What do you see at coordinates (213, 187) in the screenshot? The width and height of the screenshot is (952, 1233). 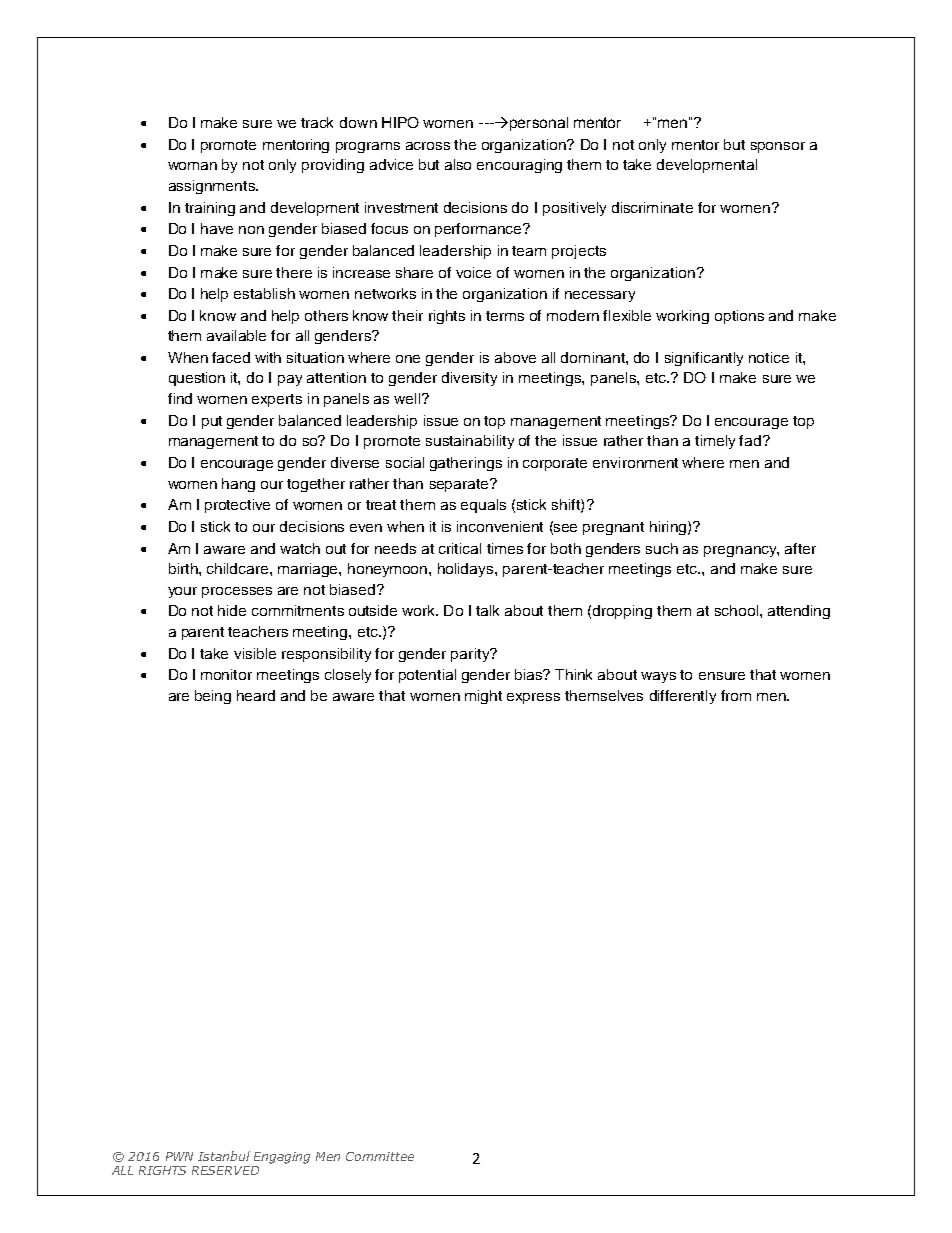 I see `assignments` at bounding box center [213, 187].
